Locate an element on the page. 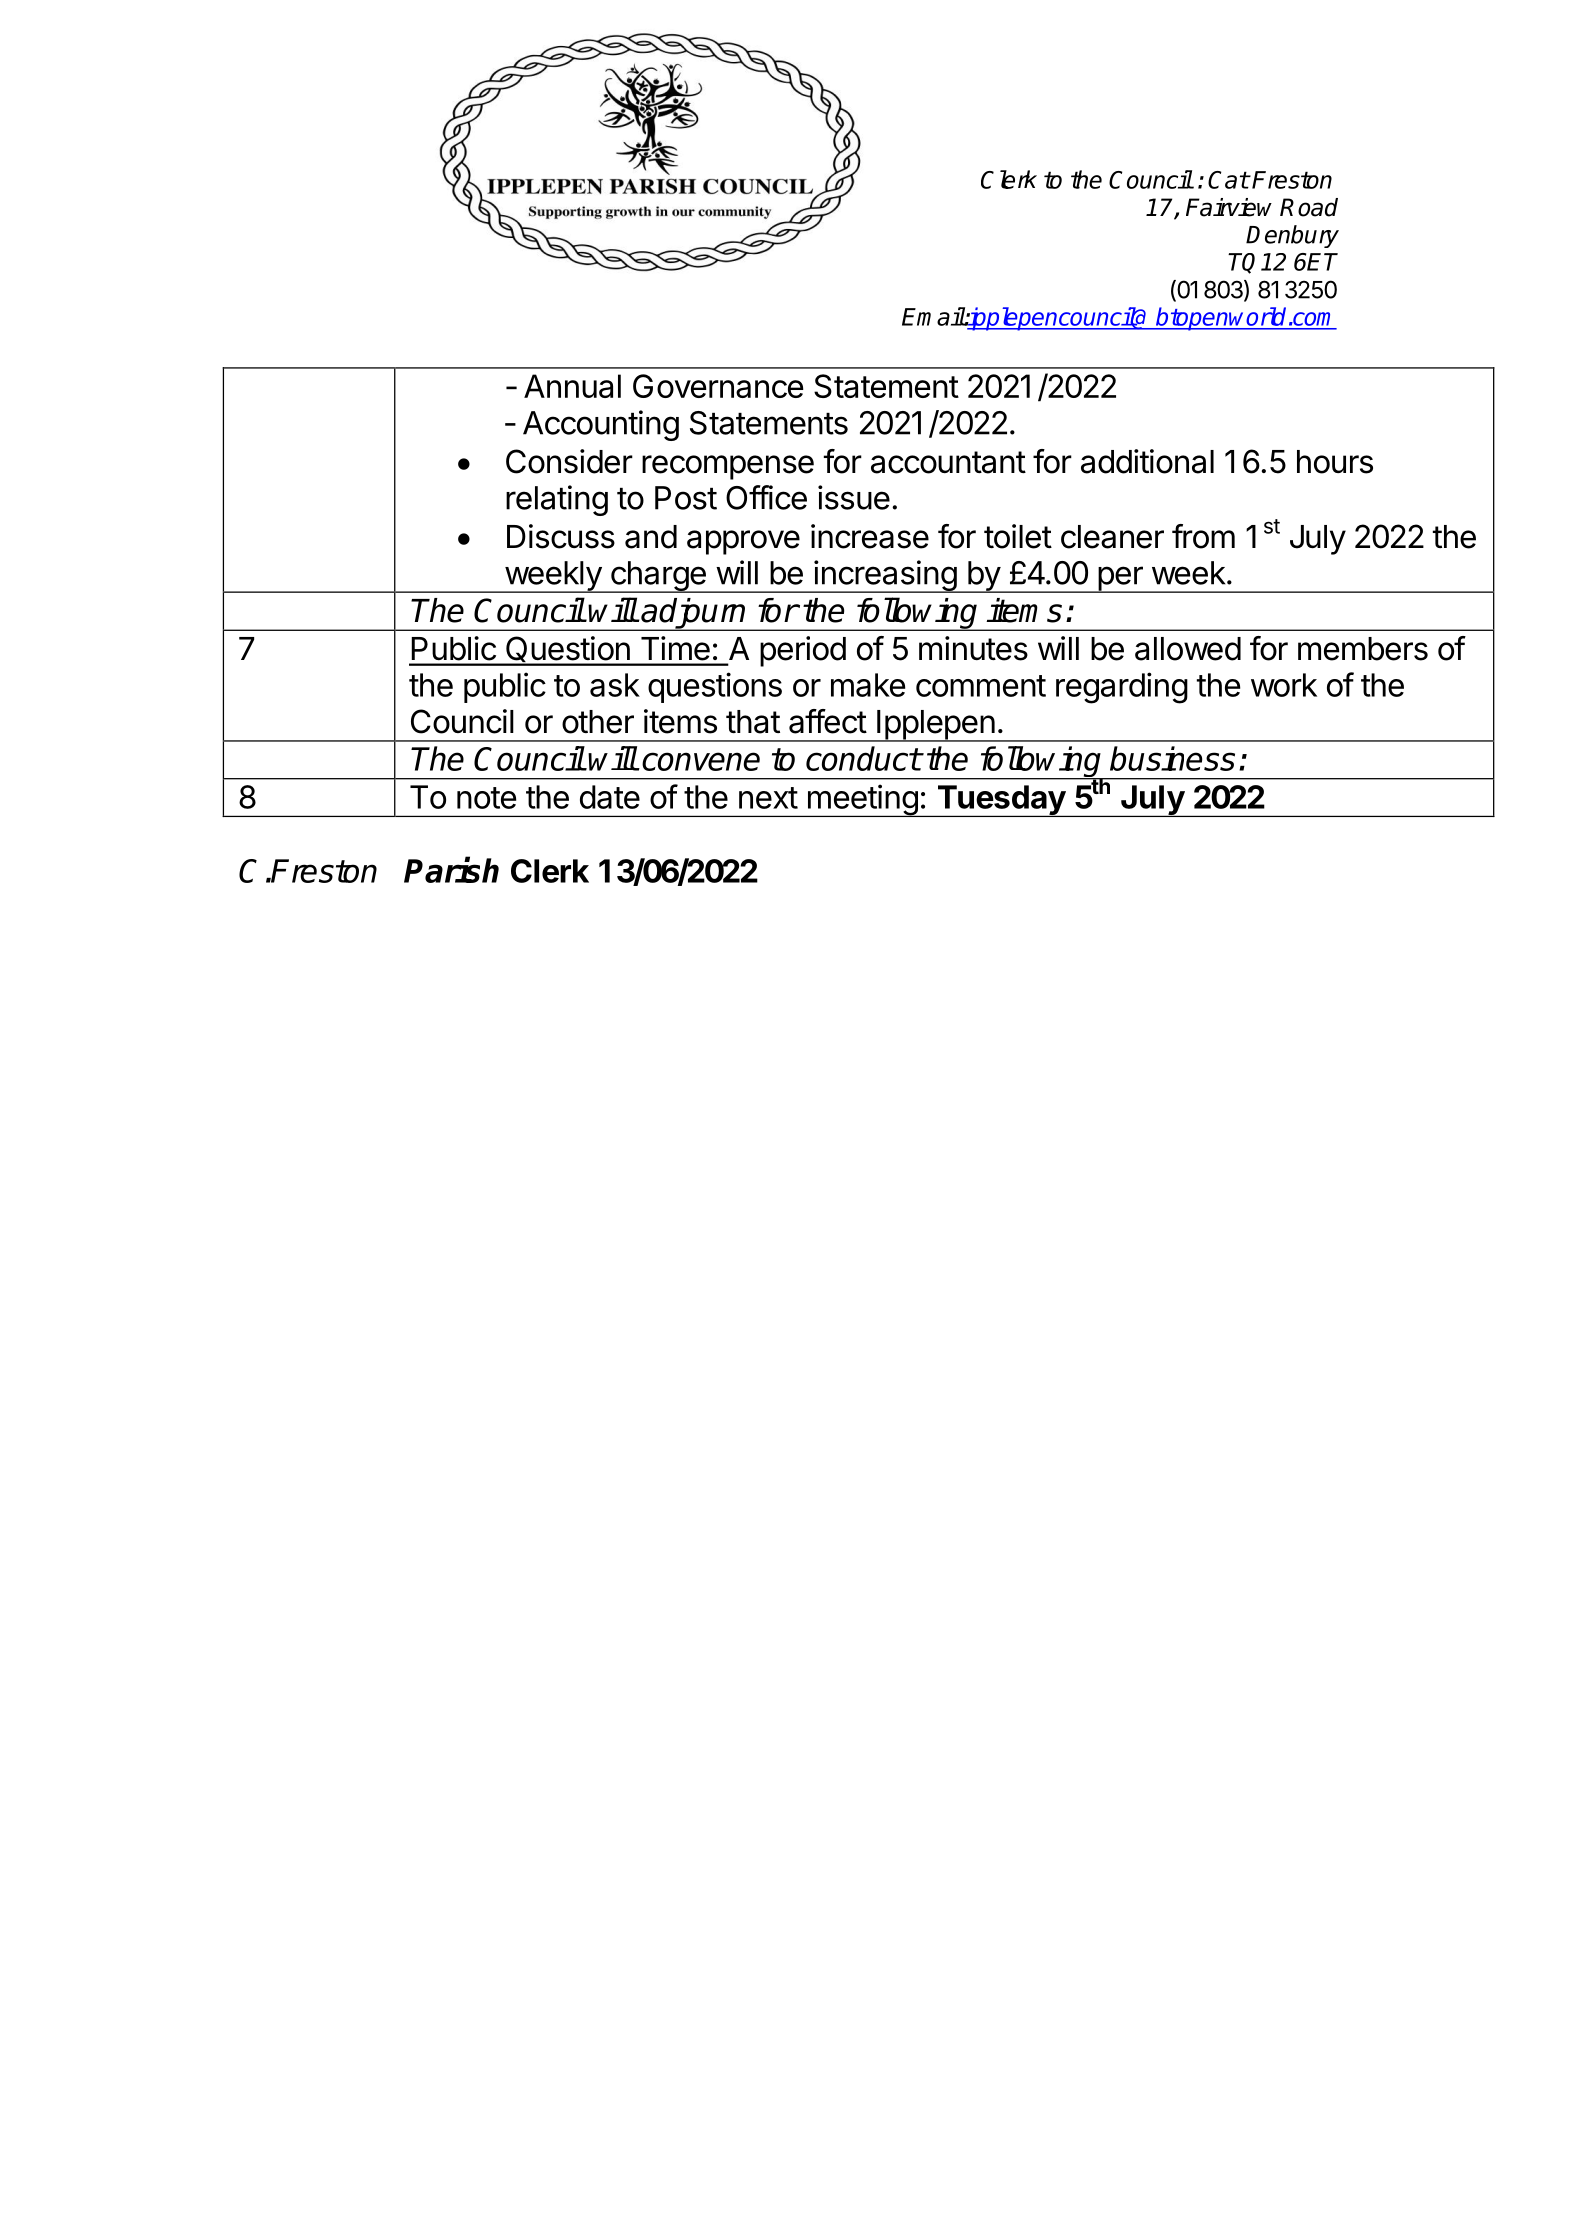 This image has height=2225, width=1574. Road is located at coordinates (1309, 207).
